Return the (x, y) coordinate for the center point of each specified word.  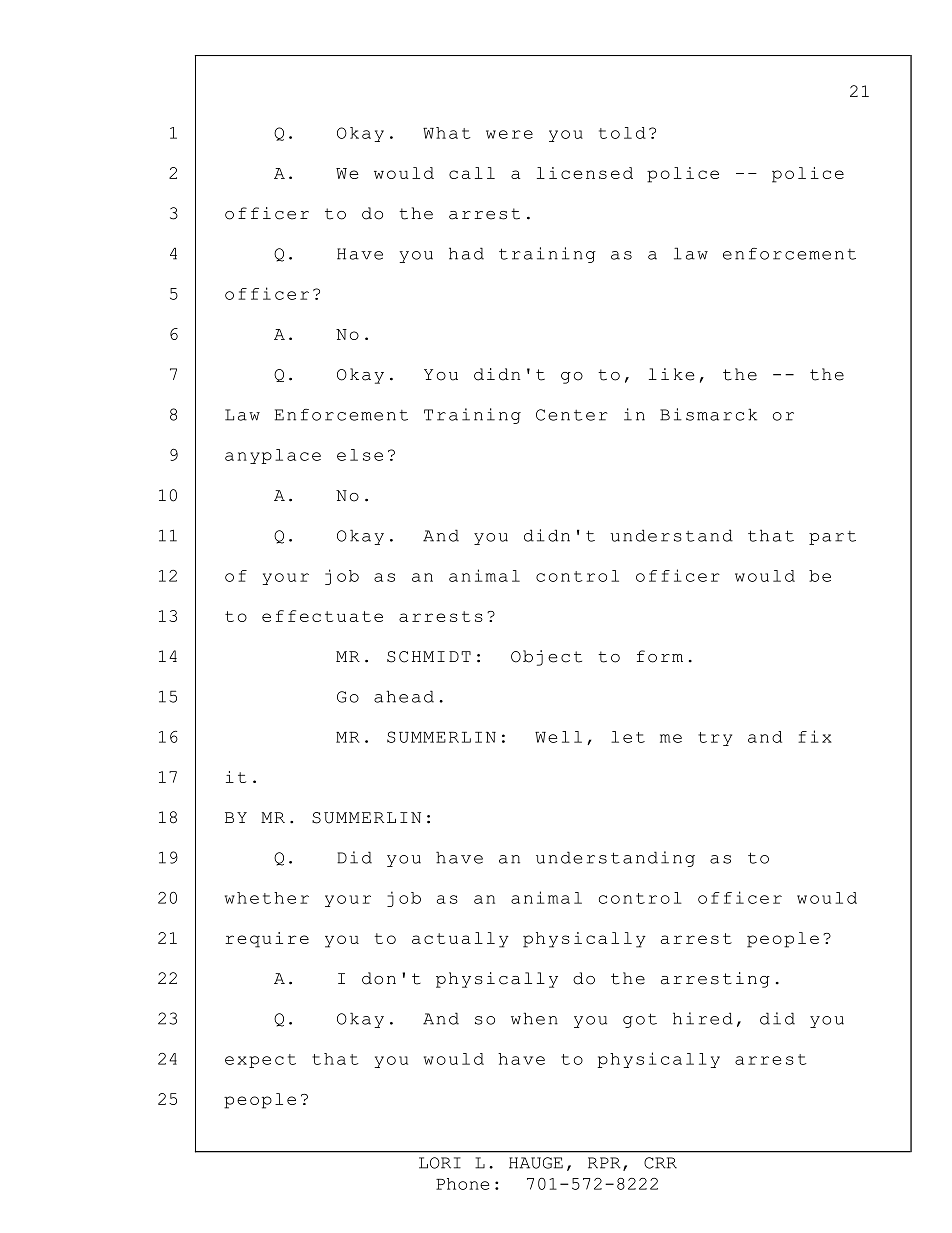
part (832, 538)
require (267, 940)
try (715, 739)
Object (546, 658)
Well (558, 737)
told (622, 133)
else (360, 455)
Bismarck (708, 414)
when (534, 1018)
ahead (404, 696)
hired (703, 1018)
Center (572, 415)
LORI (440, 1163)
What (447, 133)
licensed (585, 173)
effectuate (322, 616)
